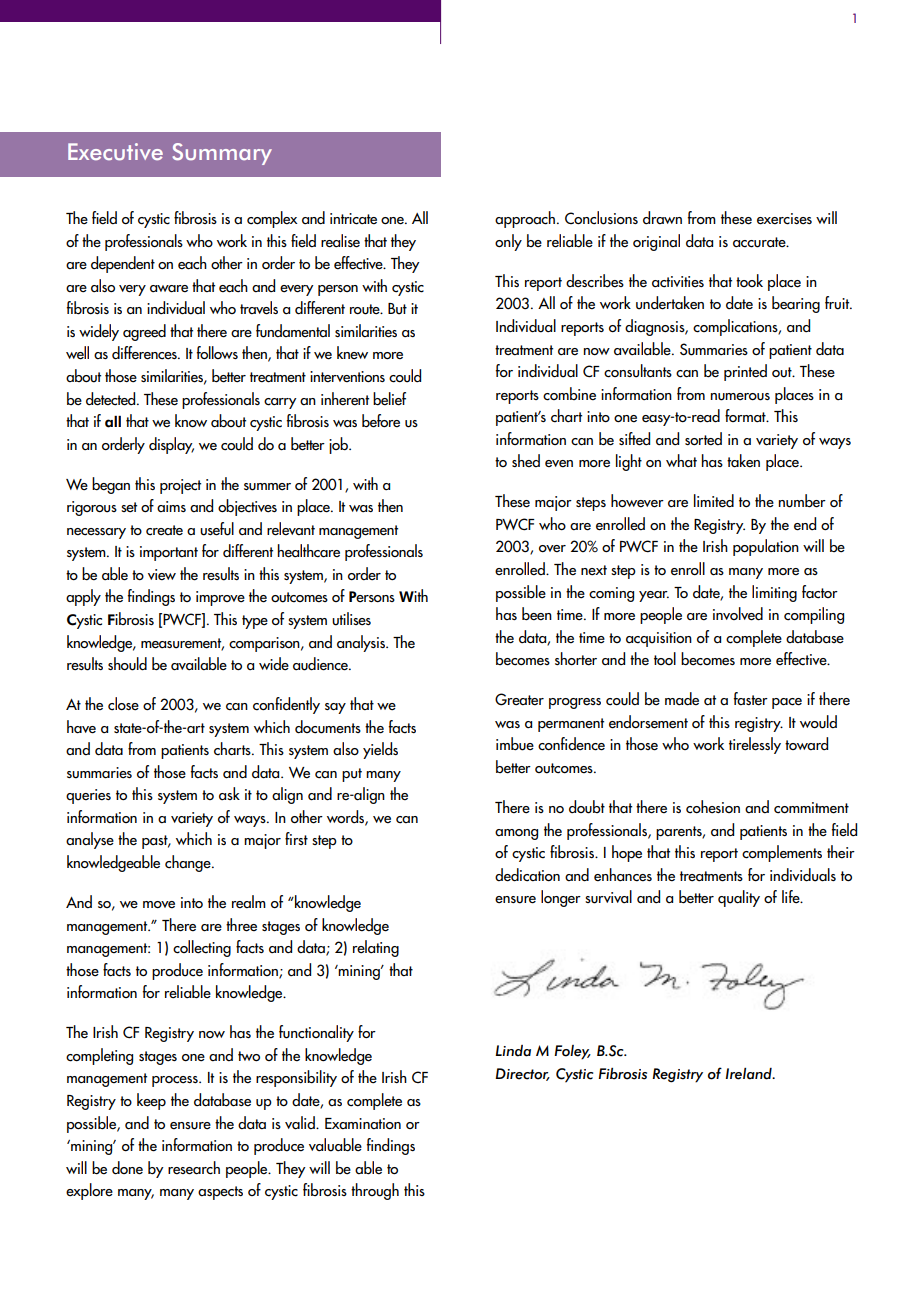  What do you see at coordinates (516, 834) in the screenshot?
I see `among` at bounding box center [516, 834].
